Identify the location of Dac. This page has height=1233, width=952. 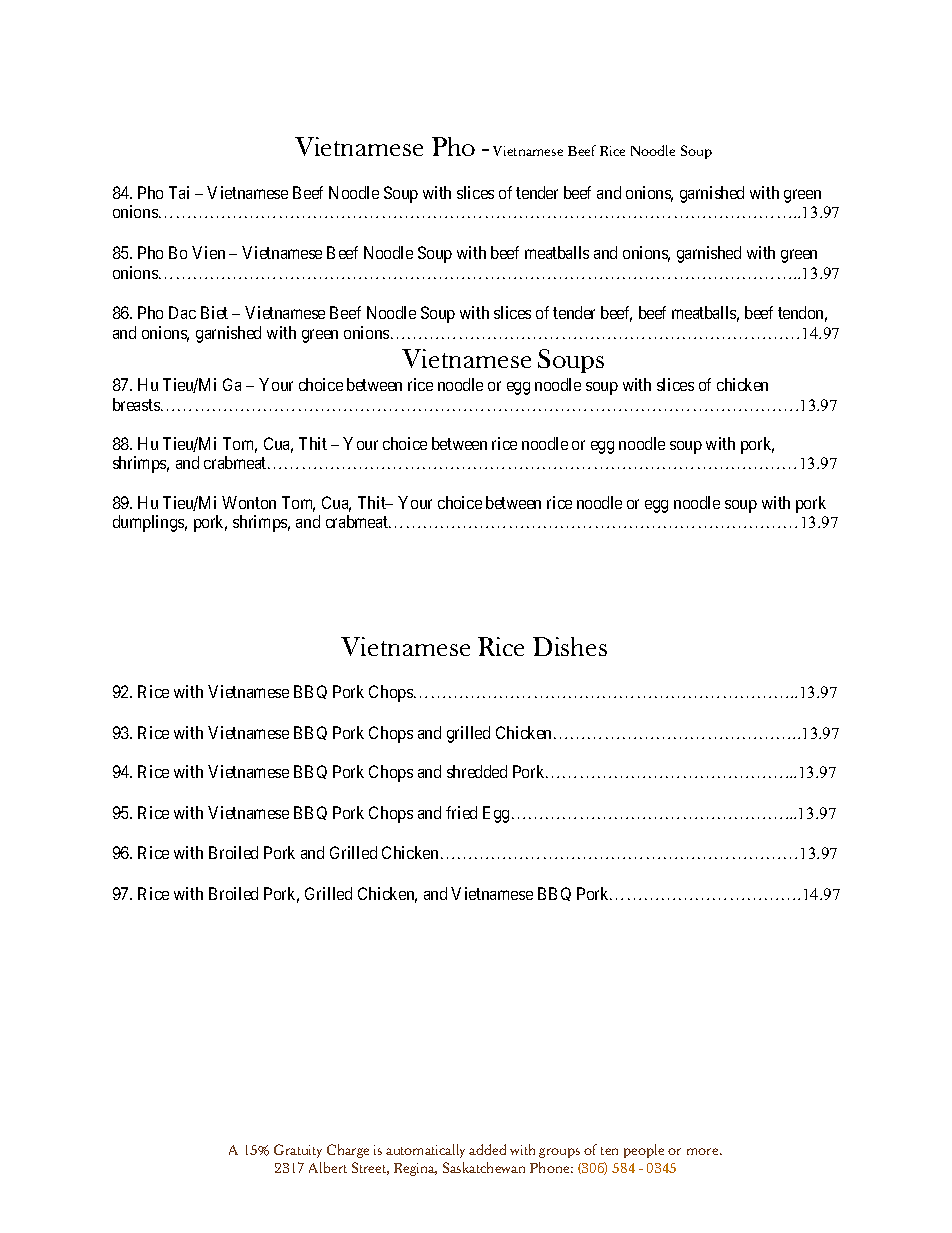
(182, 312).
